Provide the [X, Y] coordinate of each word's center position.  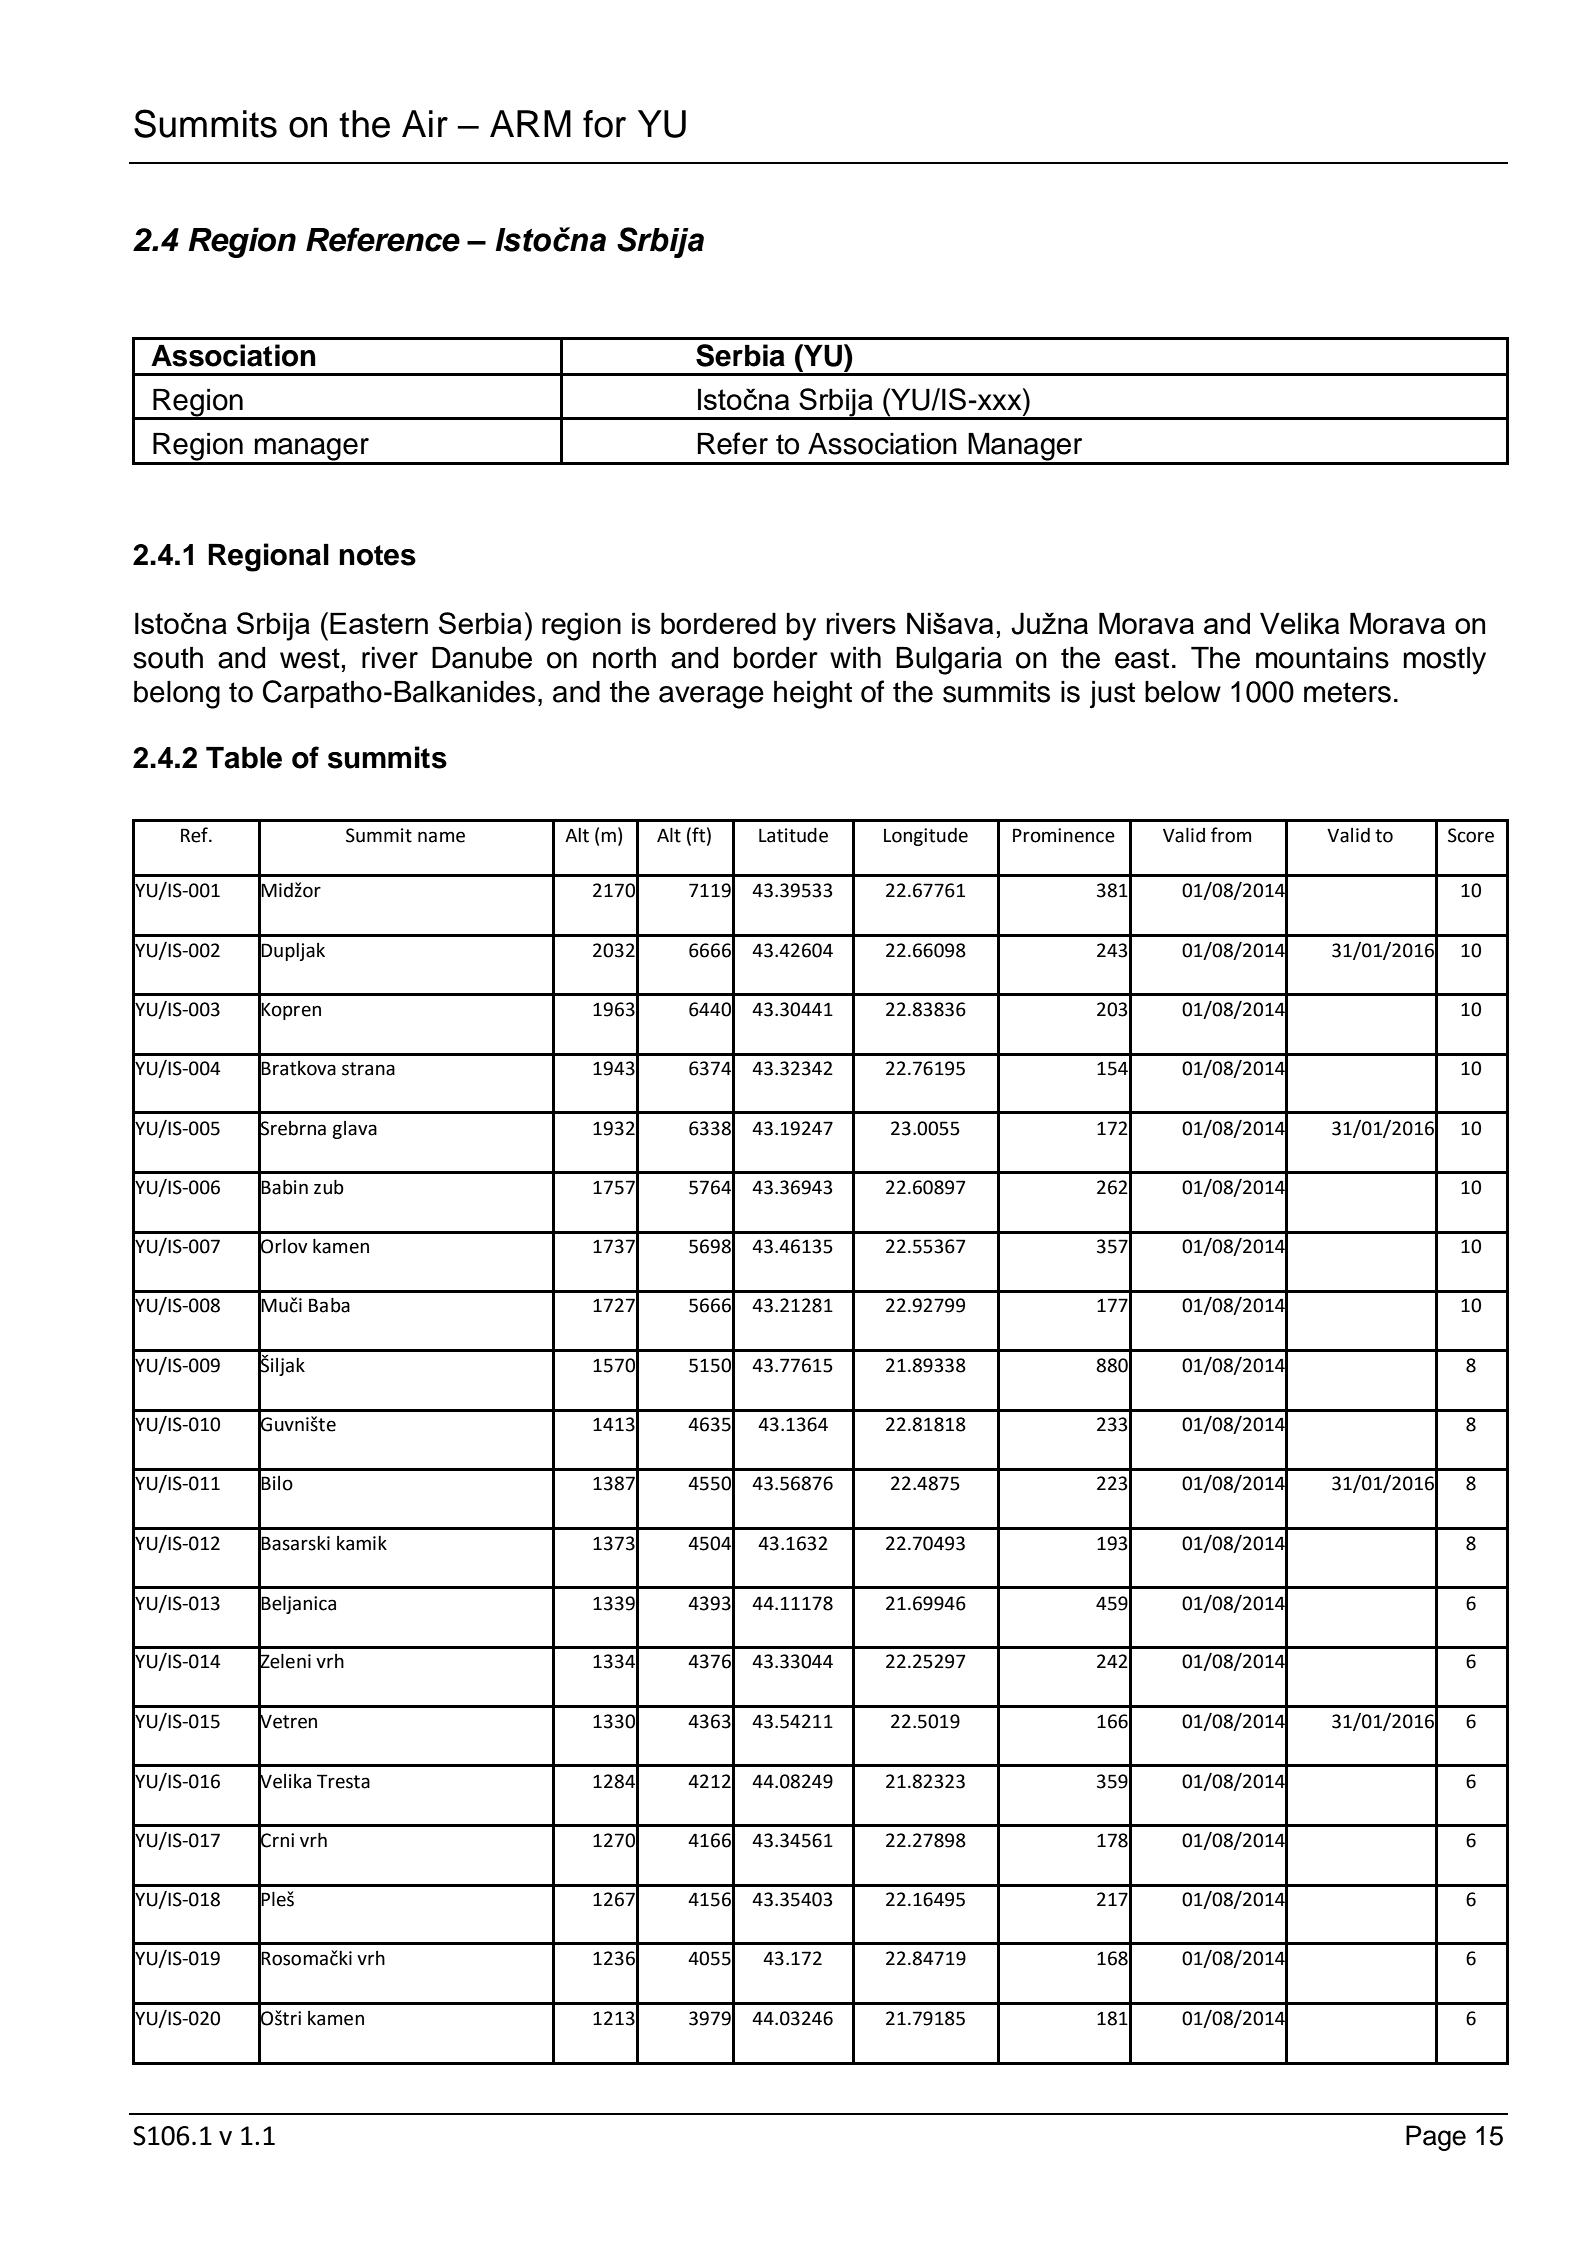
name [441, 837]
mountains [1322, 658]
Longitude [926, 837]
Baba [329, 1305]
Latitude [793, 835]
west [311, 658]
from [1231, 835]
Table [244, 758]
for [604, 124]
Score [1471, 835]
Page [1436, 2138]
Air [425, 123]
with [855, 658]
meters [1347, 692]
